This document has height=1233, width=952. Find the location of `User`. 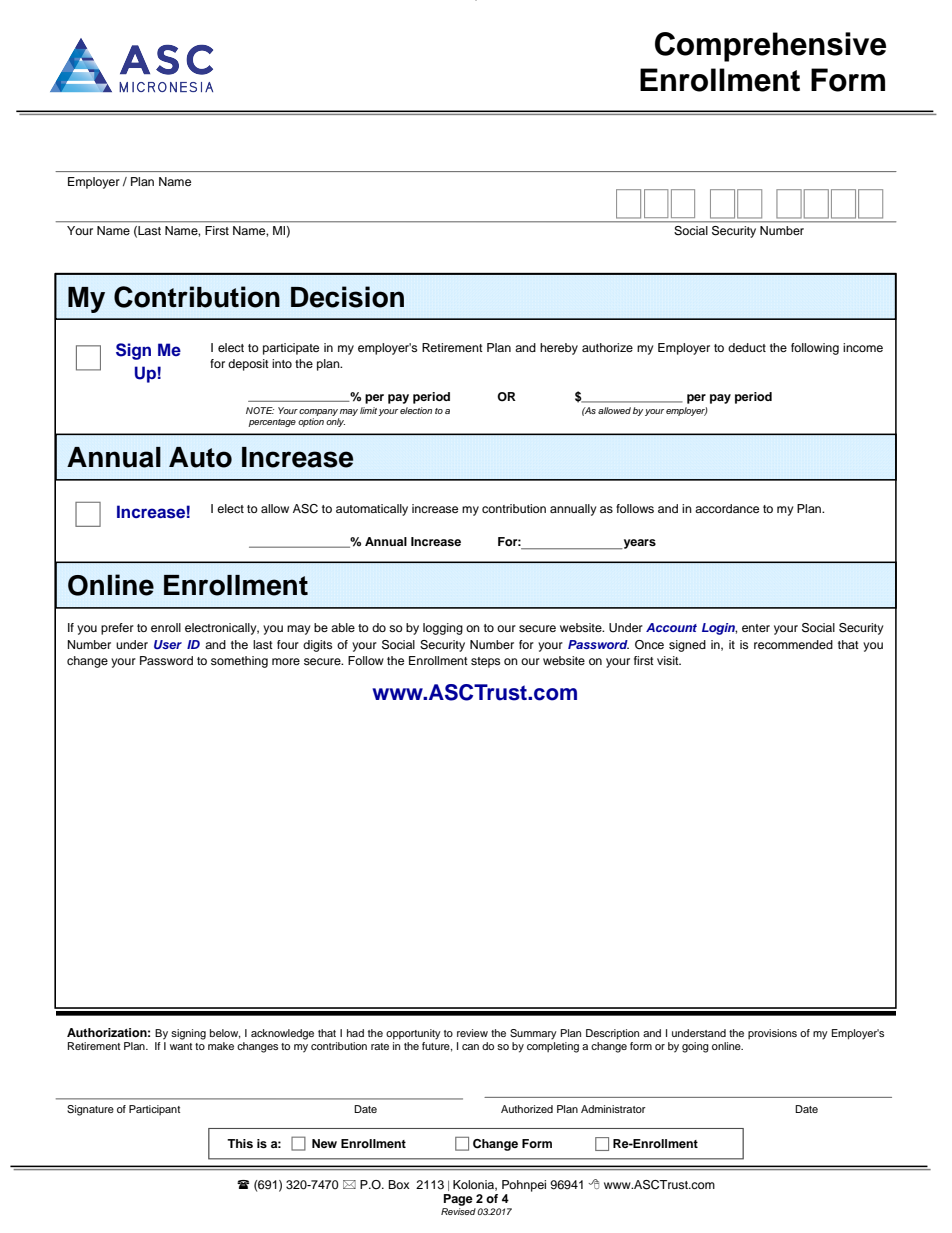

User is located at coordinates (168, 644).
